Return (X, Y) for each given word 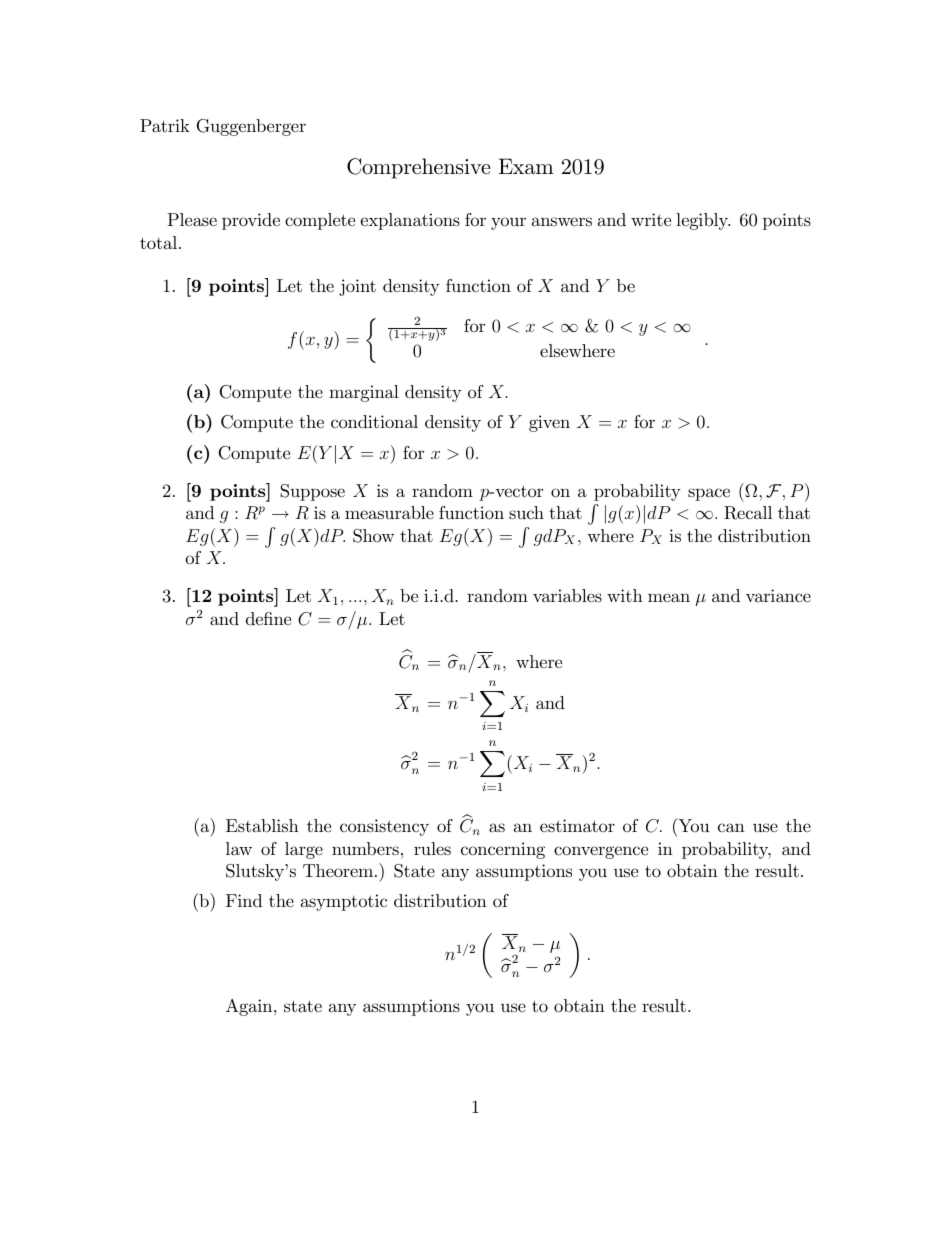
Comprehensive (418, 168)
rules (432, 848)
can (731, 827)
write (651, 219)
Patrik (165, 125)
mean (669, 597)
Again (250, 1007)
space (709, 494)
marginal (364, 393)
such (526, 512)
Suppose (312, 492)
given (549, 423)
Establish (262, 825)
